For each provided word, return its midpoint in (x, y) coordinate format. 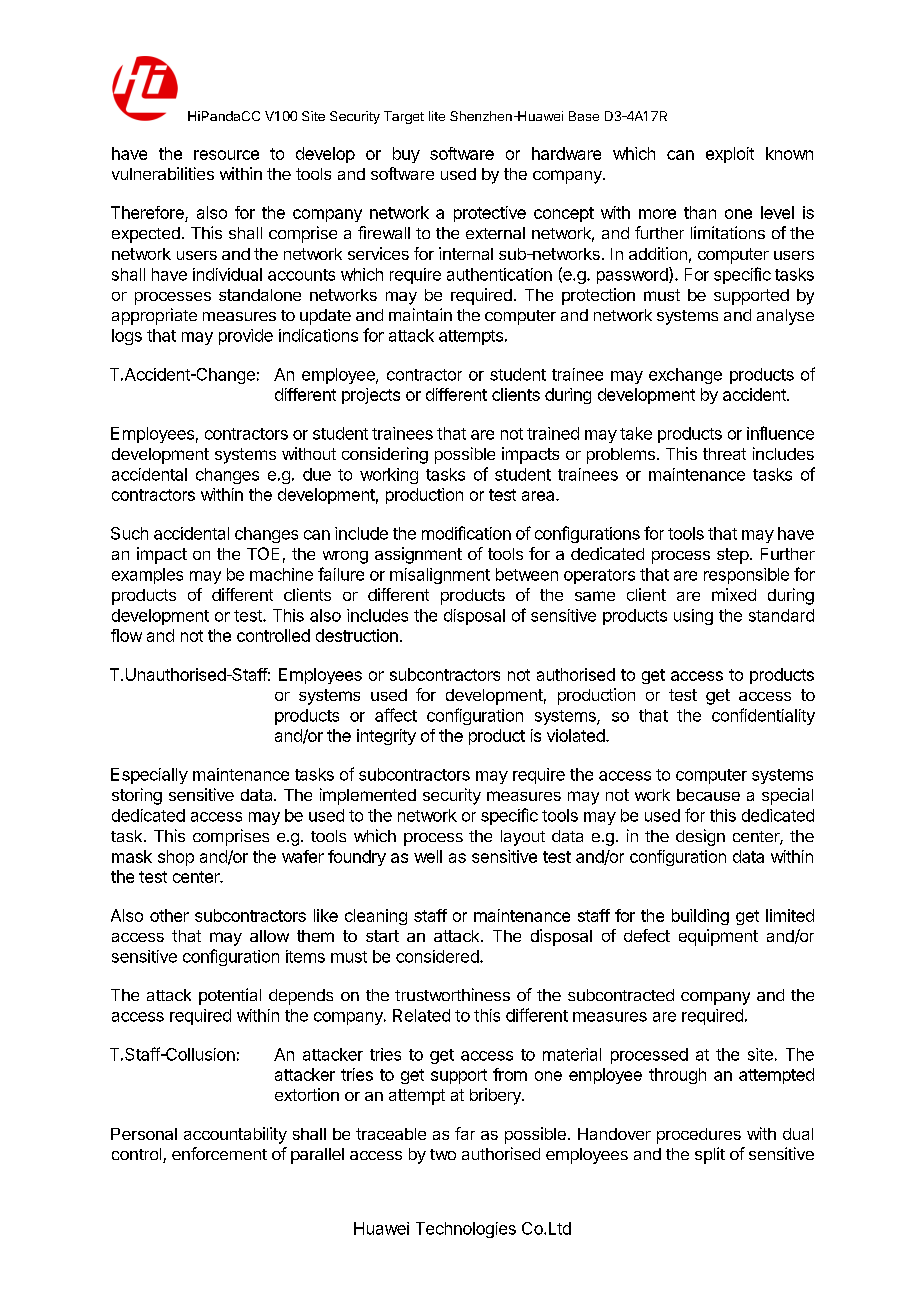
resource (226, 155)
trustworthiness (452, 994)
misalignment (440, 576)
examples (147, 576)
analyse (785, 317)
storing (137, 796)
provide (246, 337)
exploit (730, 155)
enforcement (219, 1153)
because (708, 795)
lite (437, 116)
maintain (420, 314)
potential (230, 996)
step (733, 556)
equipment (718, 937)
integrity (386, 737)
